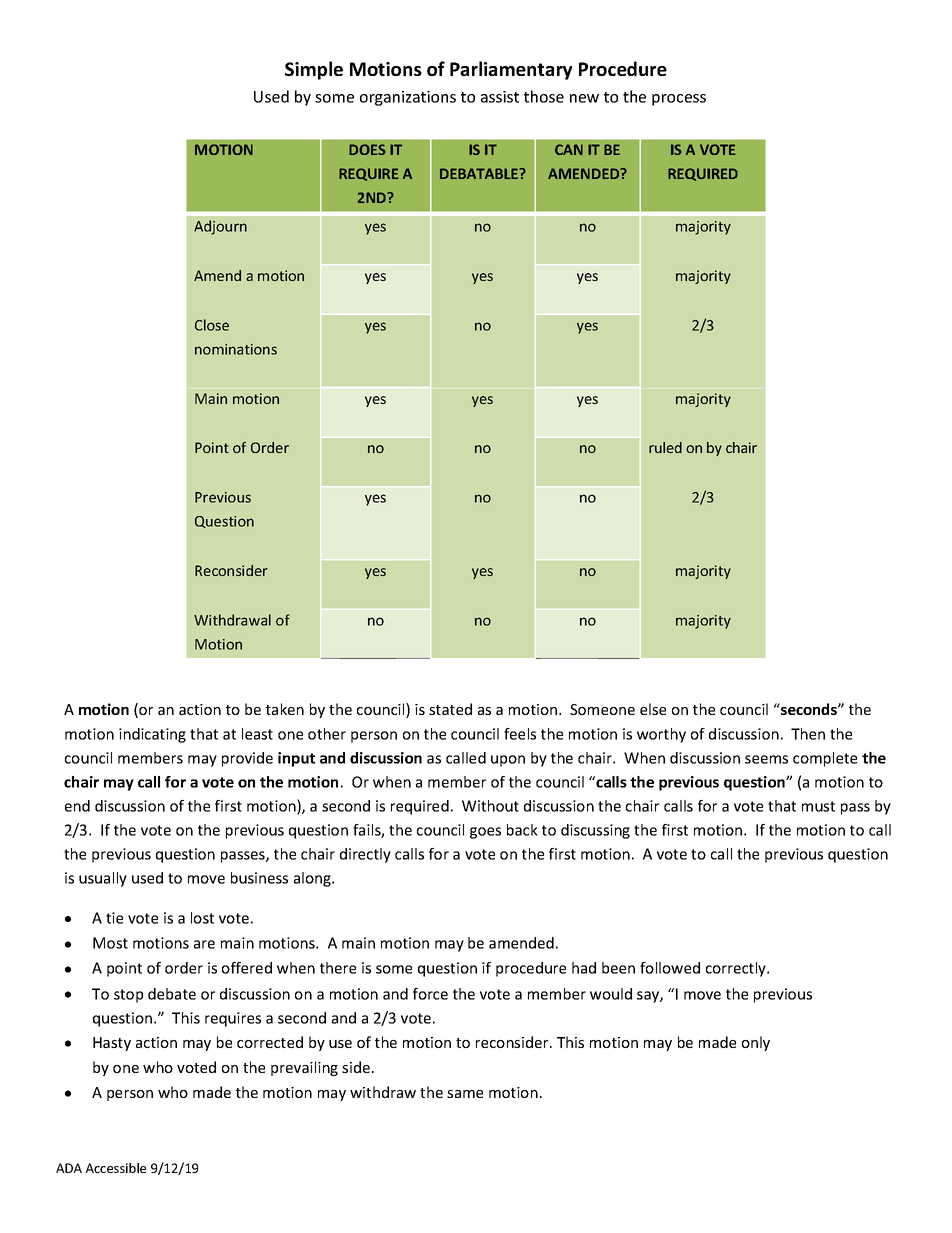 The height and width of the screenshot is (1233, 952). Describe the element at coordinates (679, 100) in the screenshot. I see `process` at that location.
